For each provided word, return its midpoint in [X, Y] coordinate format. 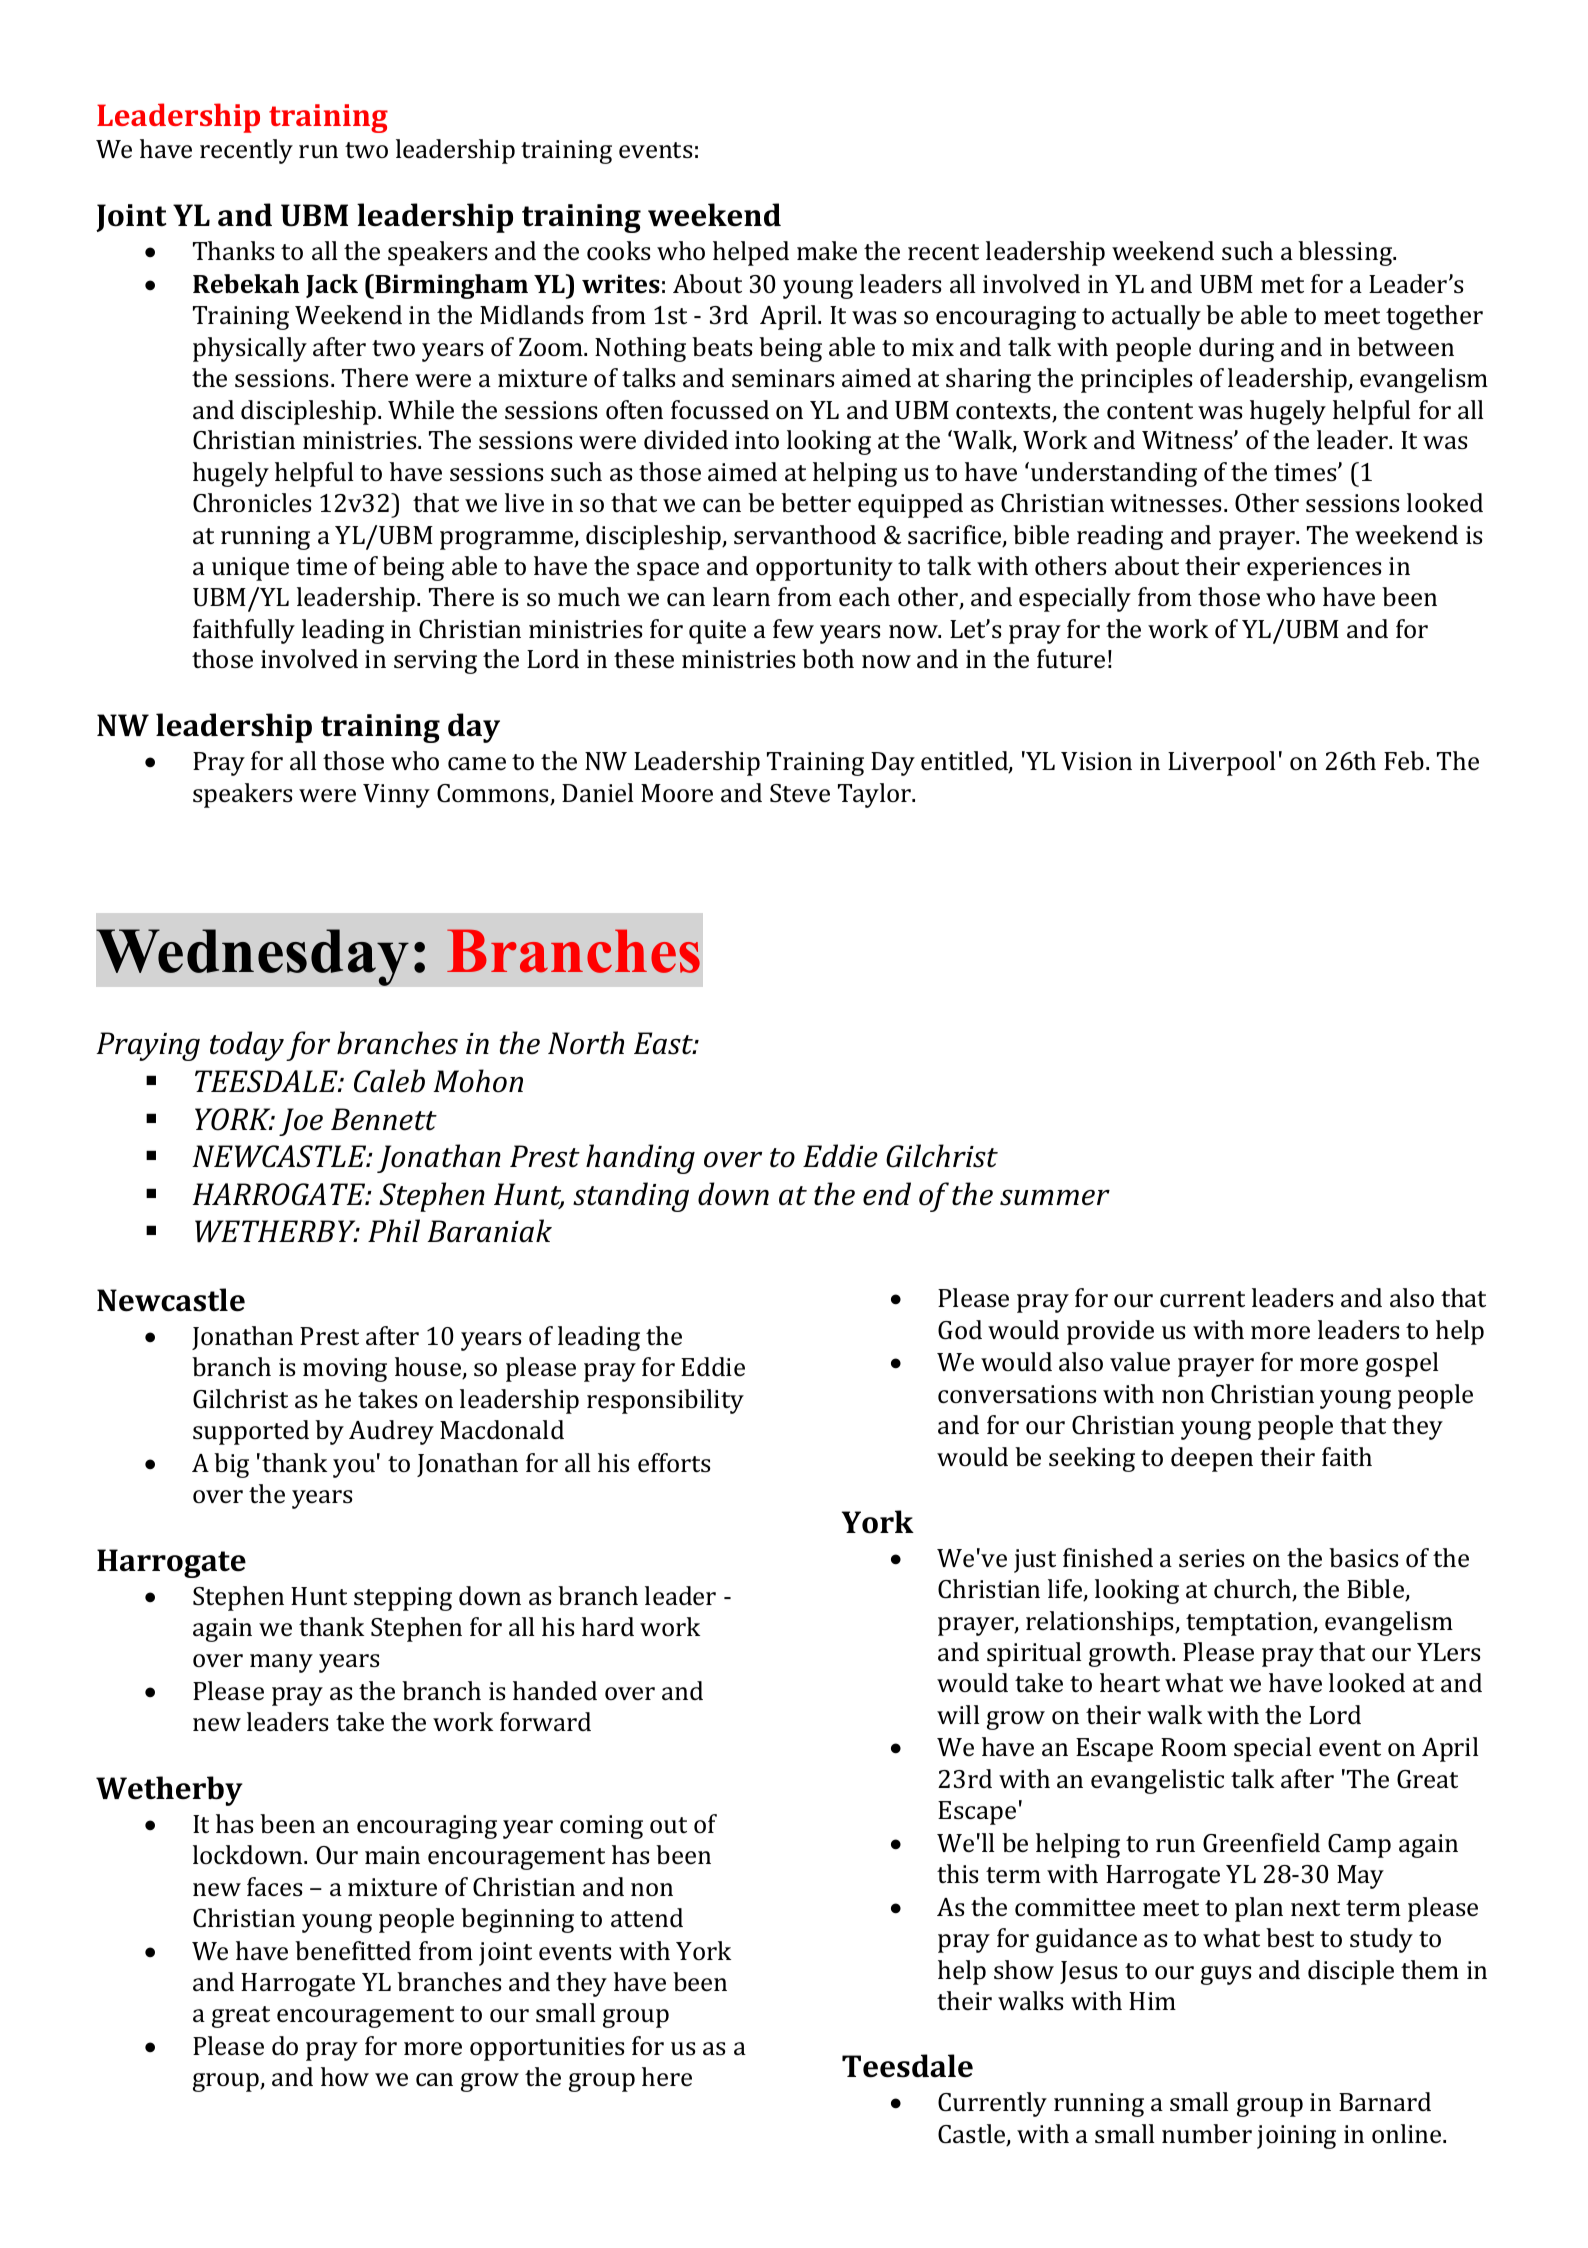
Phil [394, 1230]
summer [1055, 1198]
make [827, 251]
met [1282, 285]
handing [640, 1159]
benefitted [353, 1951]
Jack [332, 286]
